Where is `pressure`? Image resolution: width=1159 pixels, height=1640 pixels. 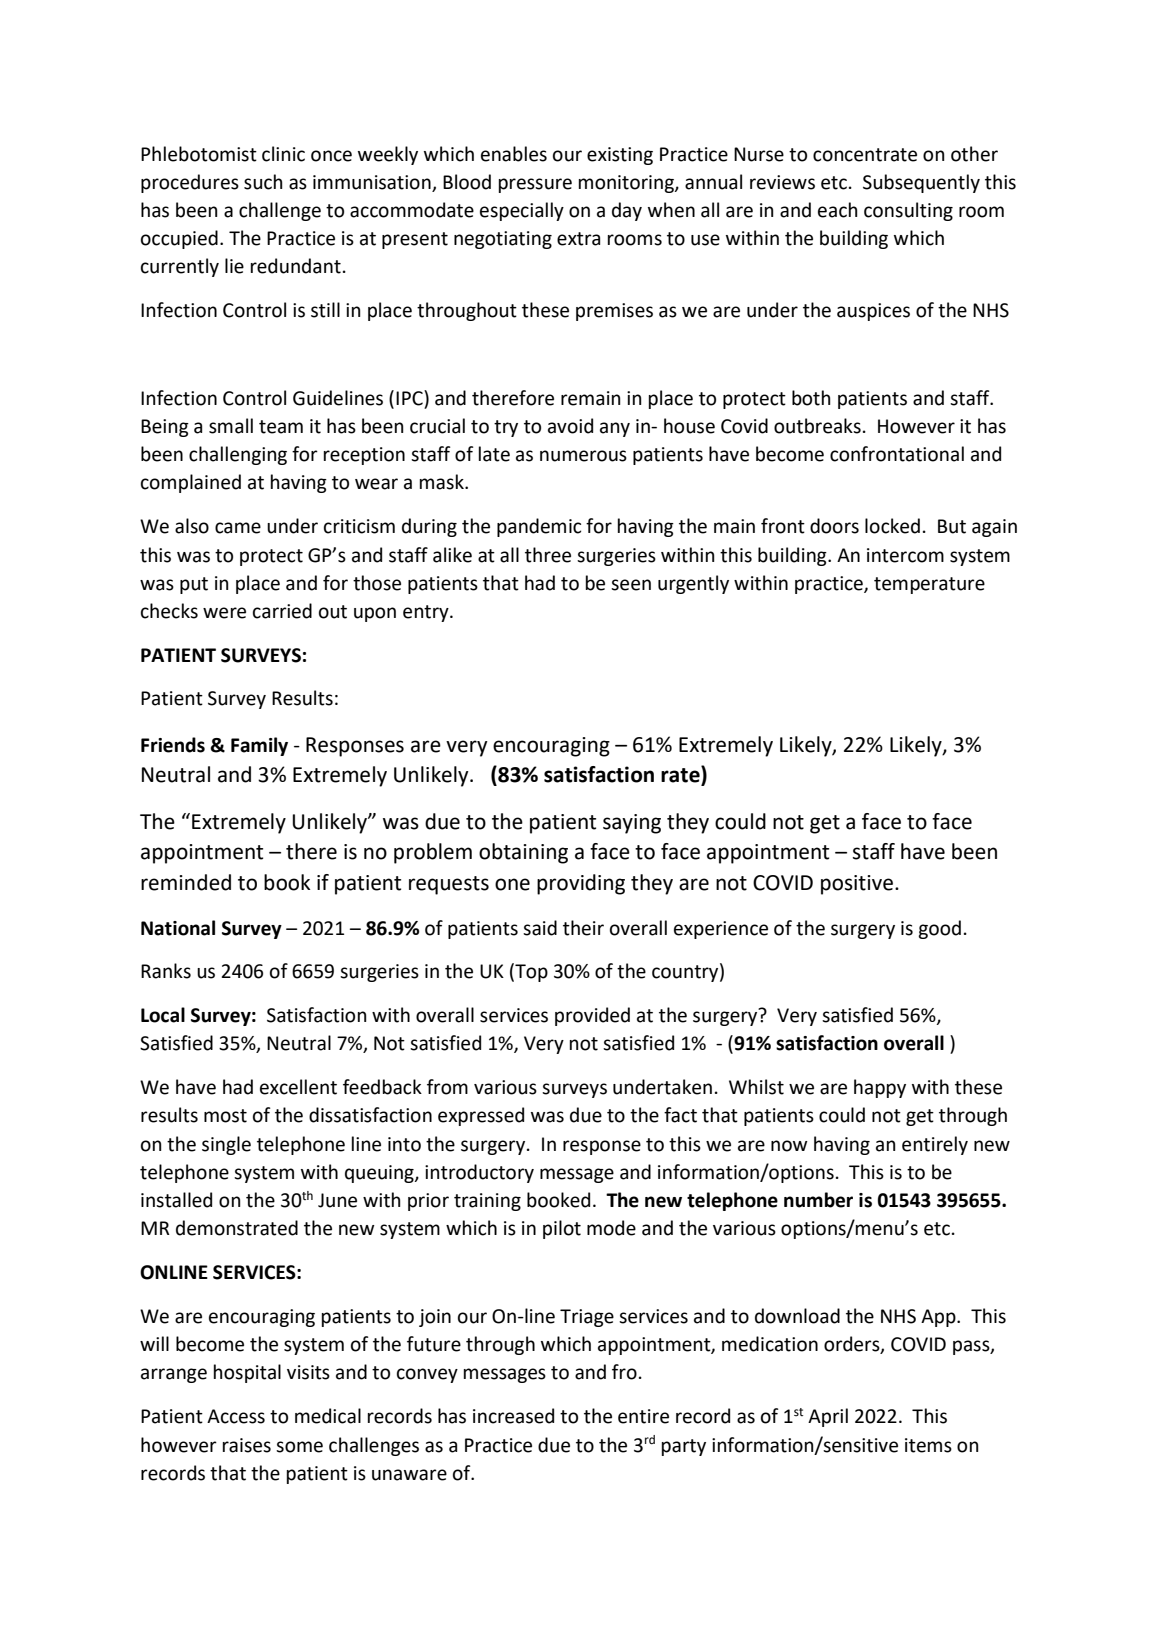 pressure is located at coordinates (535, 185).
